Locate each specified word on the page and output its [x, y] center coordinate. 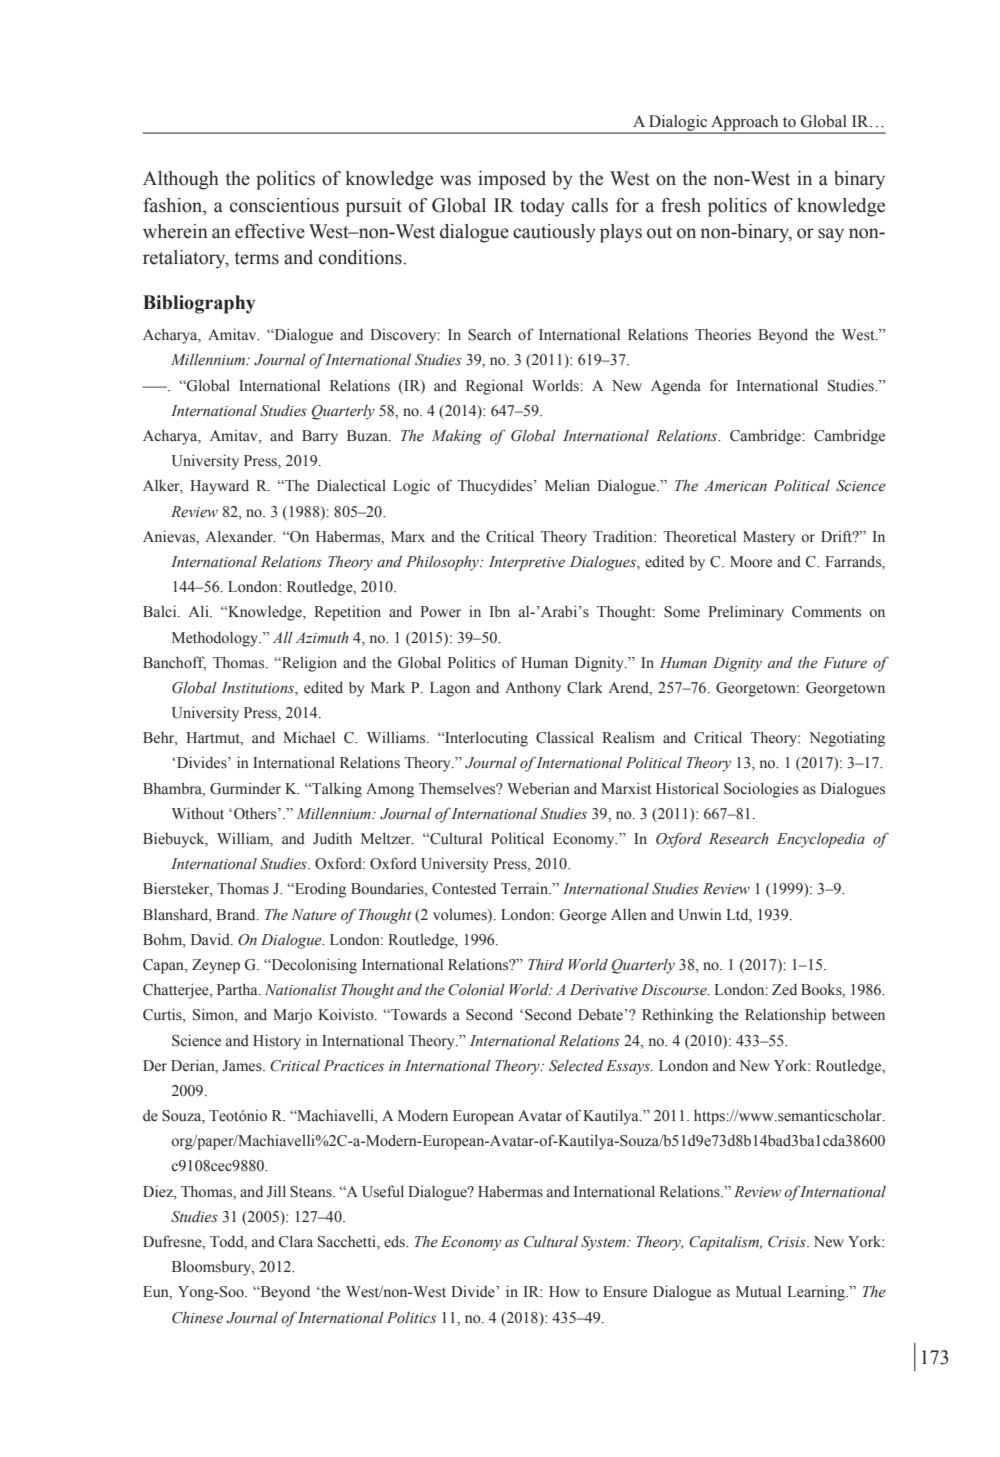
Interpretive [527, 563]
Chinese [197, 1318]
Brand [237, 914]
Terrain [526, 888]
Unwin [700, 914]
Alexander [240, 536]
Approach [745, 124]
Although [181, 180]
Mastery [769, 538]
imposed [512, 180]
